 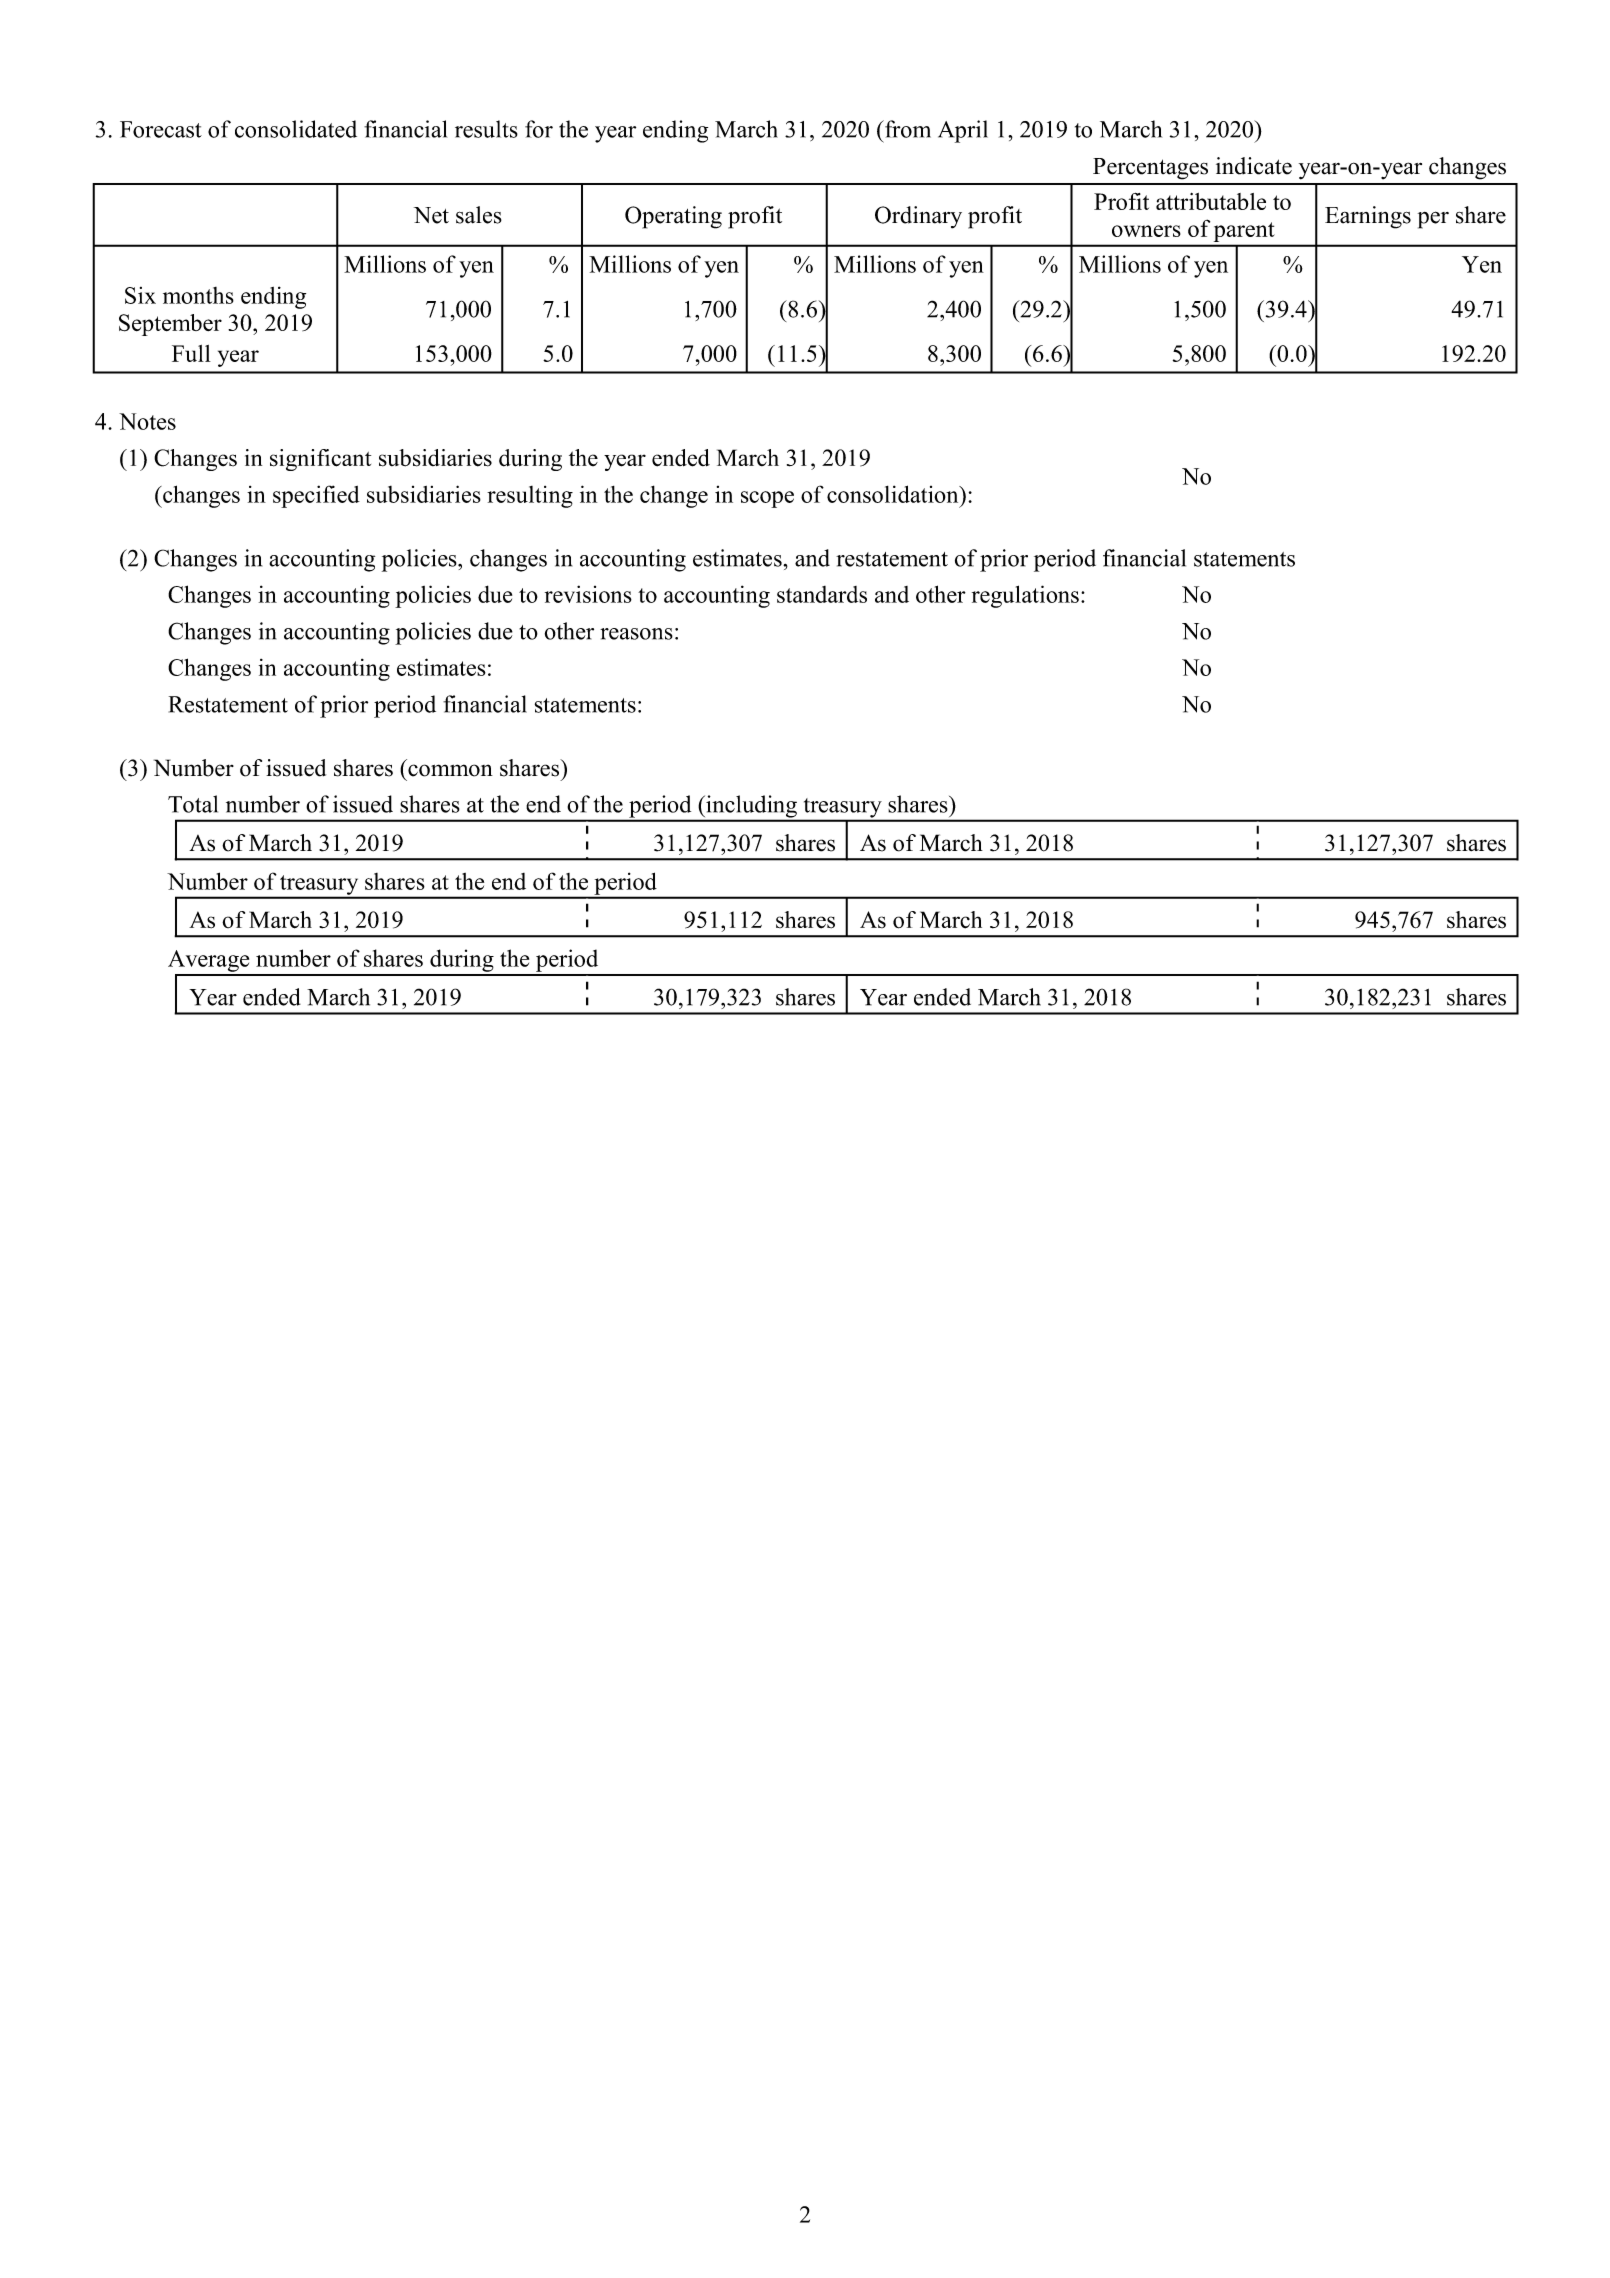 I want to click on regulations, so click(x=1025, y=596).
